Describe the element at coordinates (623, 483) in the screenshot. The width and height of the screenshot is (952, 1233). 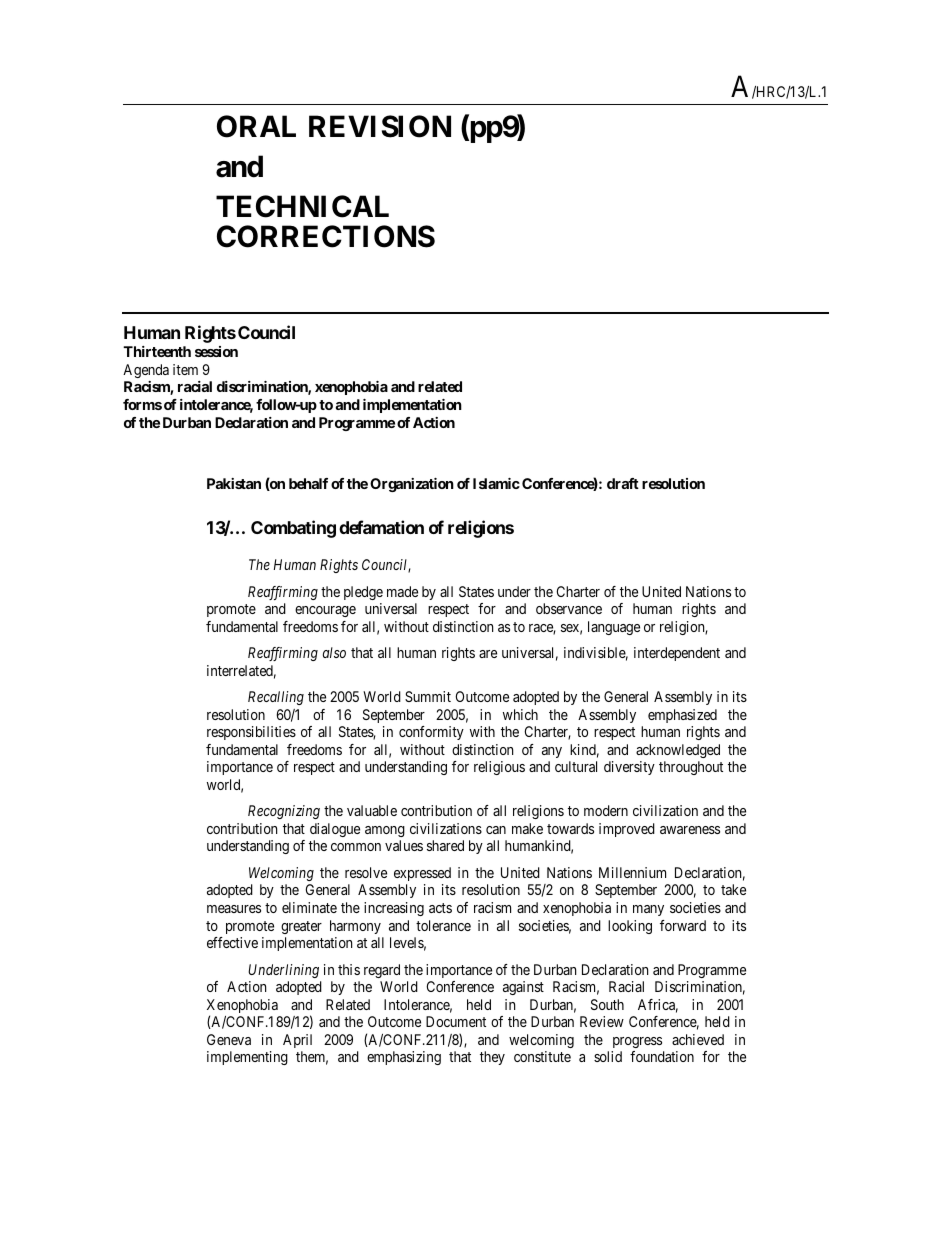
I see `draft` at that location.
